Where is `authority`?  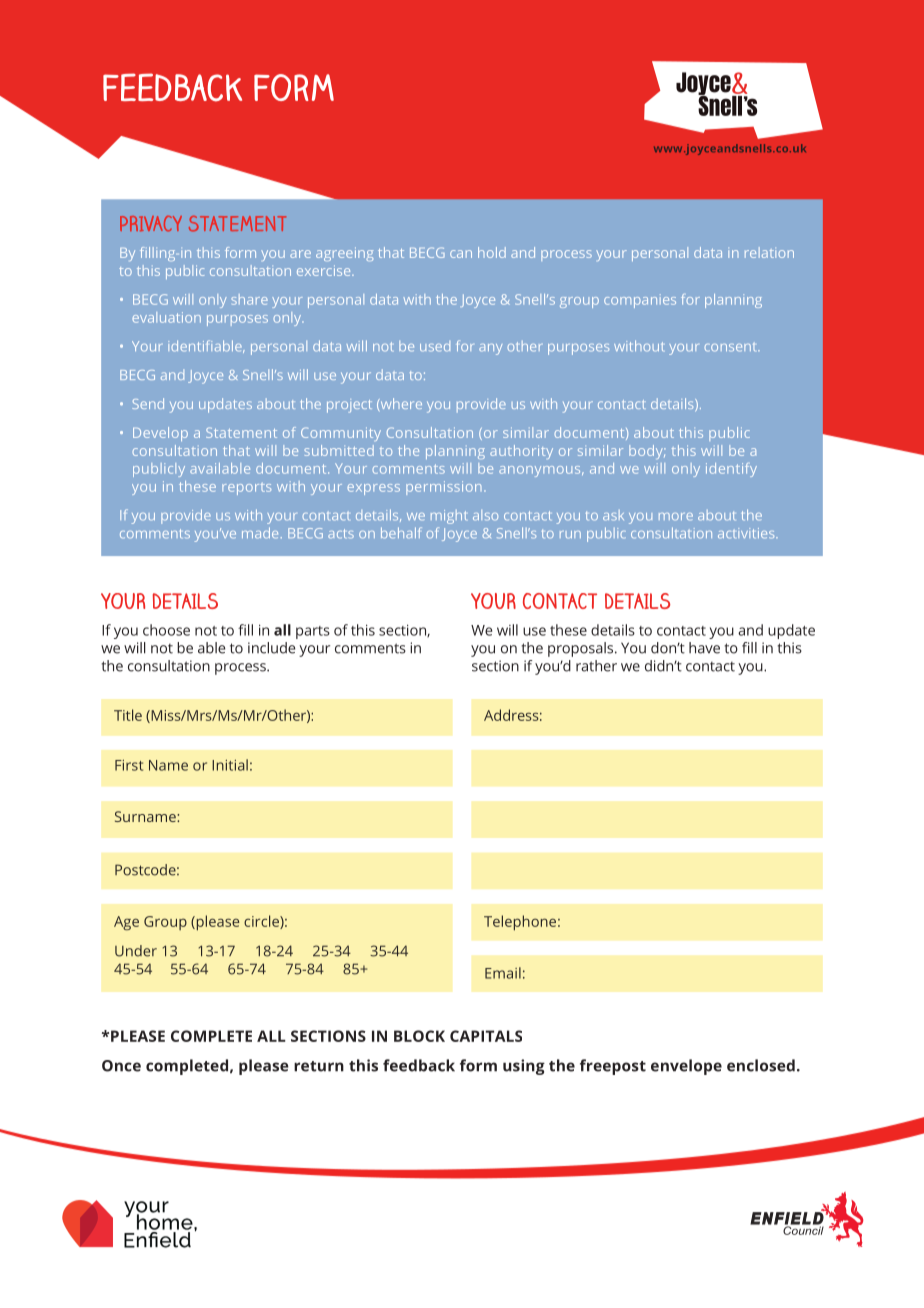
authority is located at coordinates (521, 452).
